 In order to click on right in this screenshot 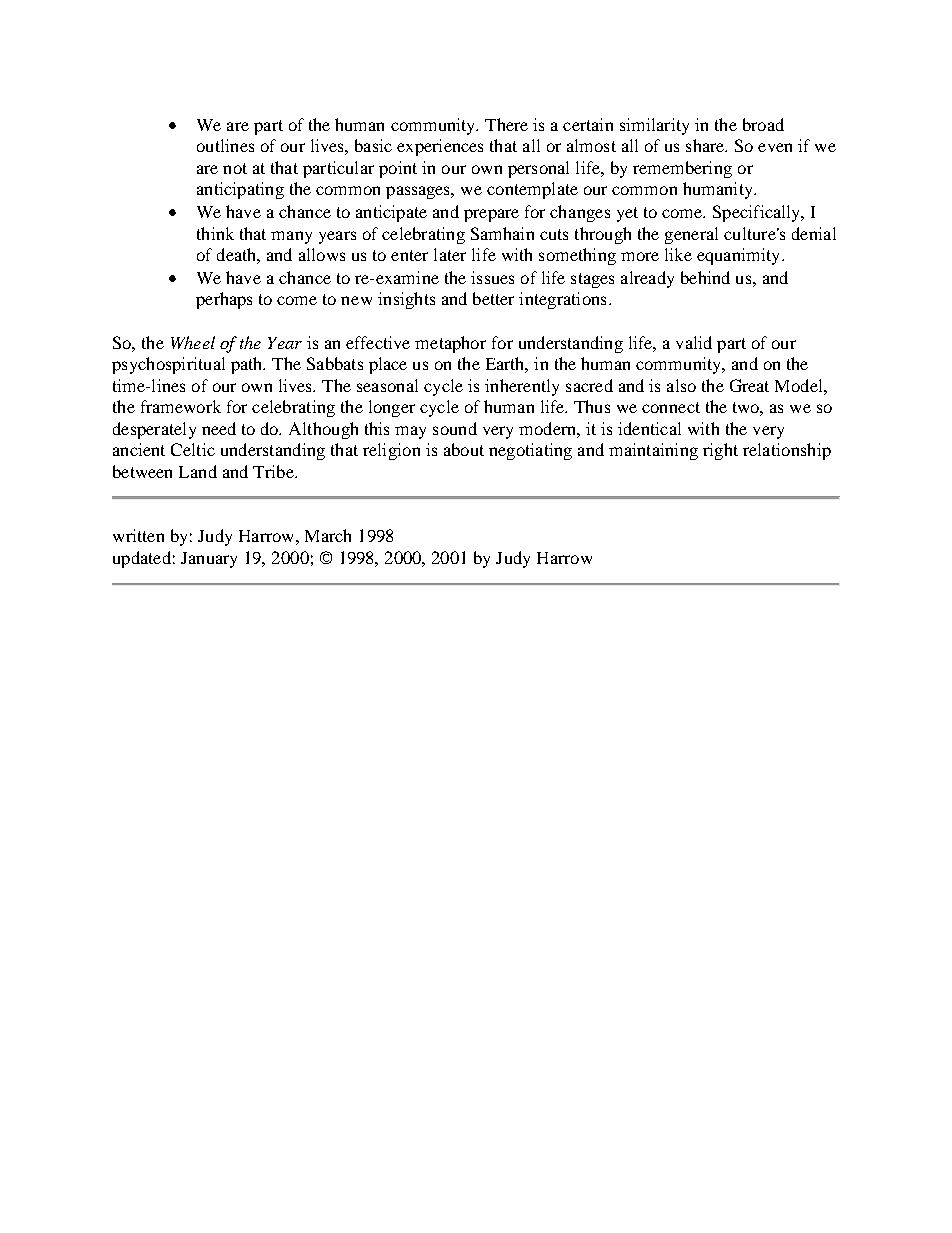, I will do `click(720, 451)`.
